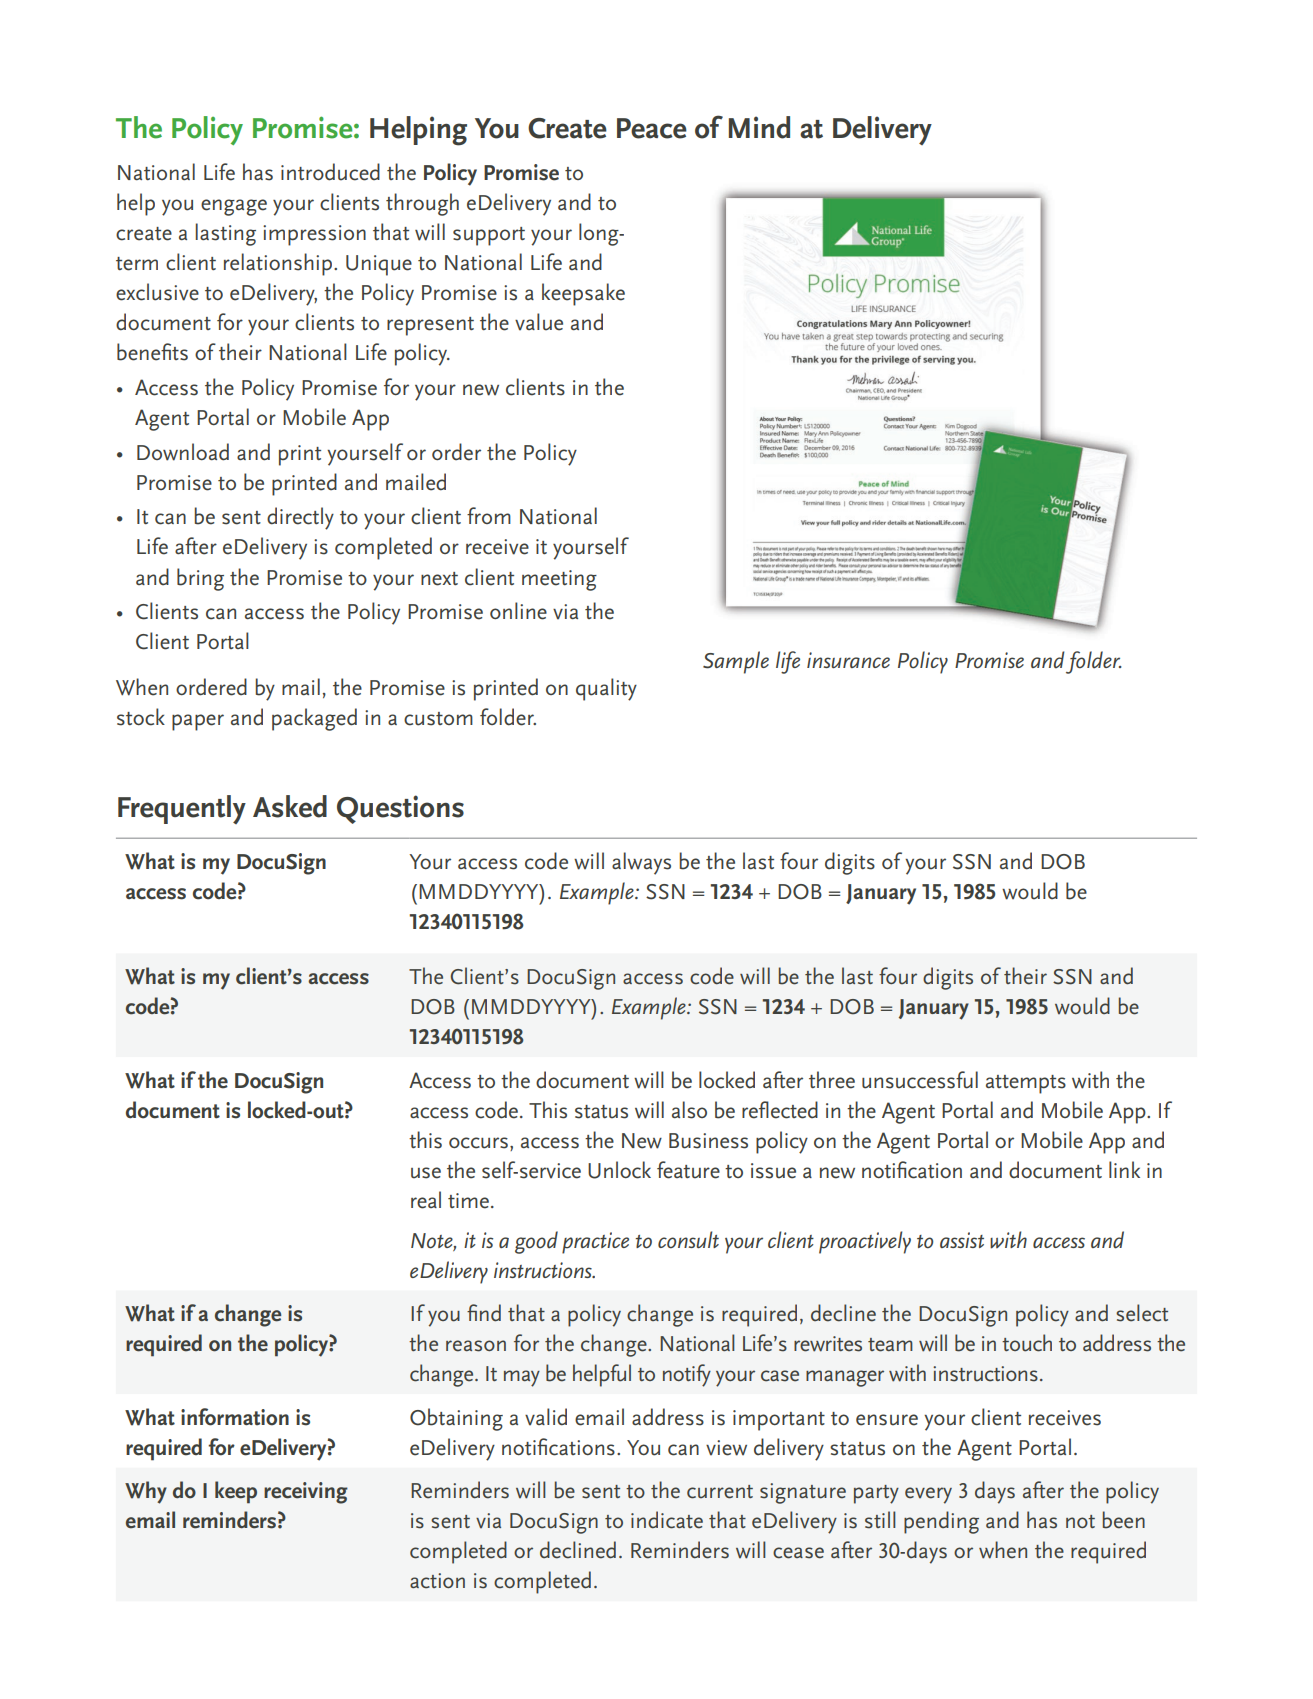  I want to click on receiving, so click(306, 1493).
